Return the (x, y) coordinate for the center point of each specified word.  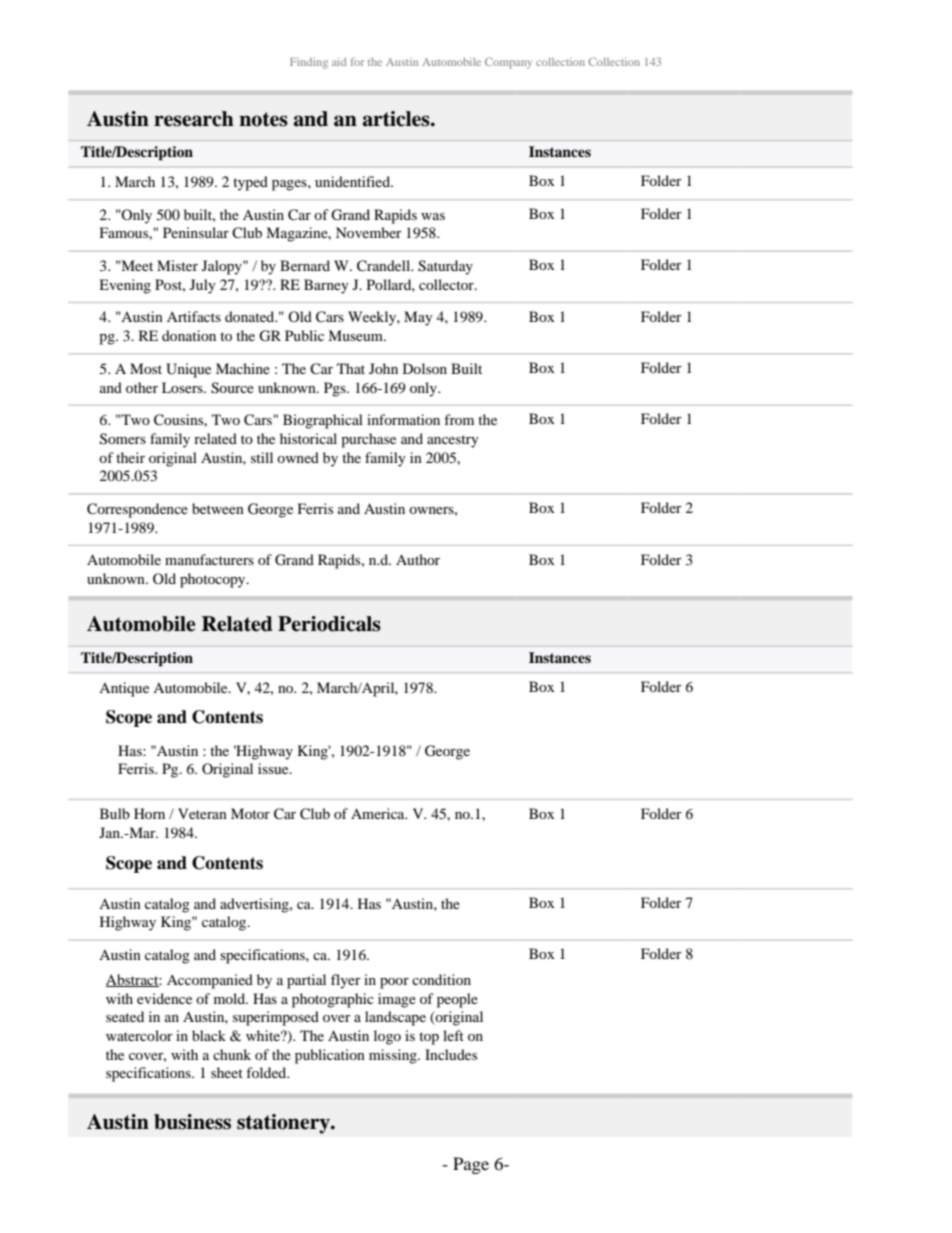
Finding (309, 63)
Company (508, 63)
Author (418, 559)
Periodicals (329, 624)
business (192, 1122)
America (379, 813)
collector (447, 284)
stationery (284, 1124)
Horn (149, 813)
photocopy (214, 580)
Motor (250, 813)
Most (146, 368)
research (194, 119)
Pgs (336, 389)
